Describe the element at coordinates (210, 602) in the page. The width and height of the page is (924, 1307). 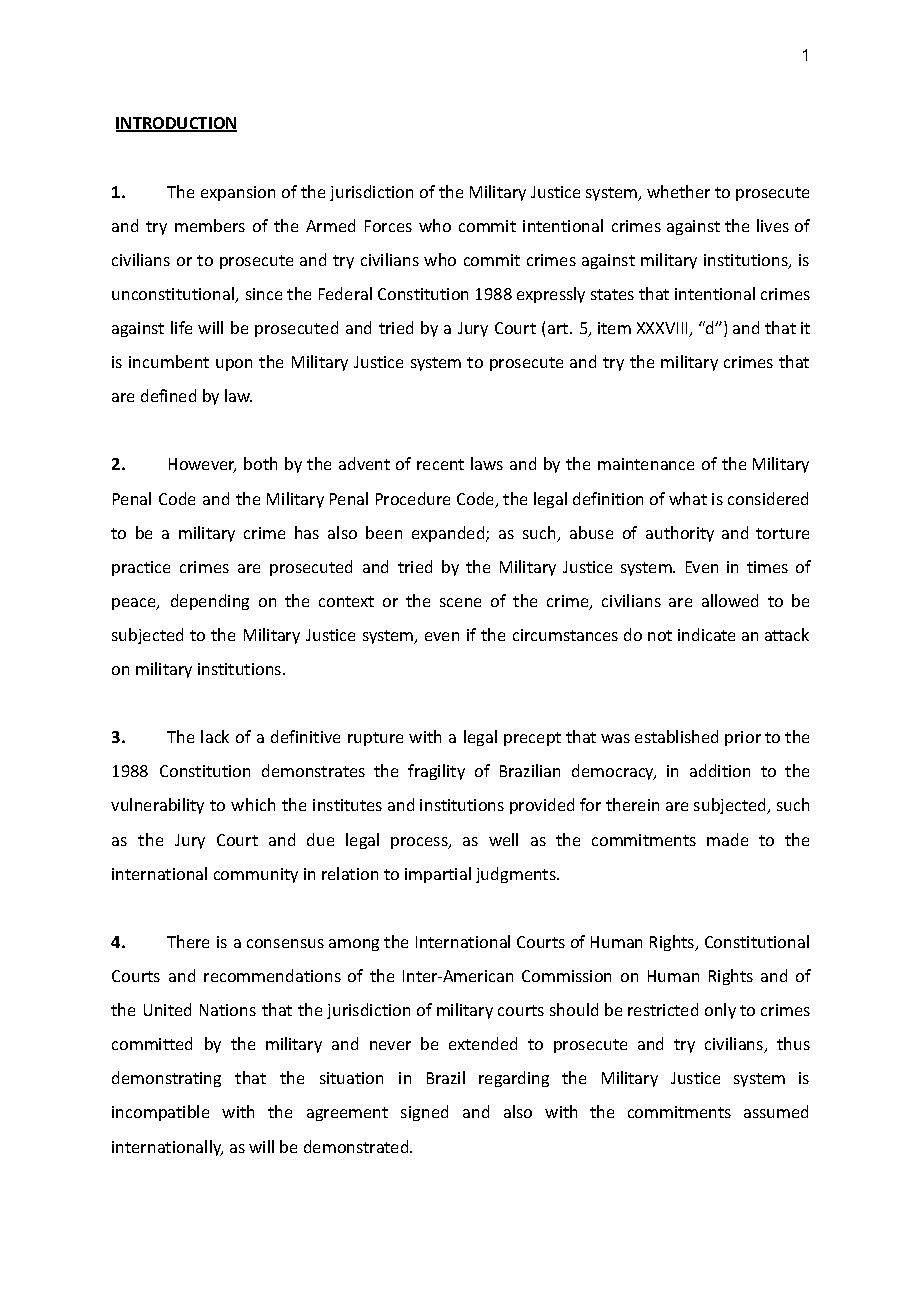
I see `depending` at that location.
